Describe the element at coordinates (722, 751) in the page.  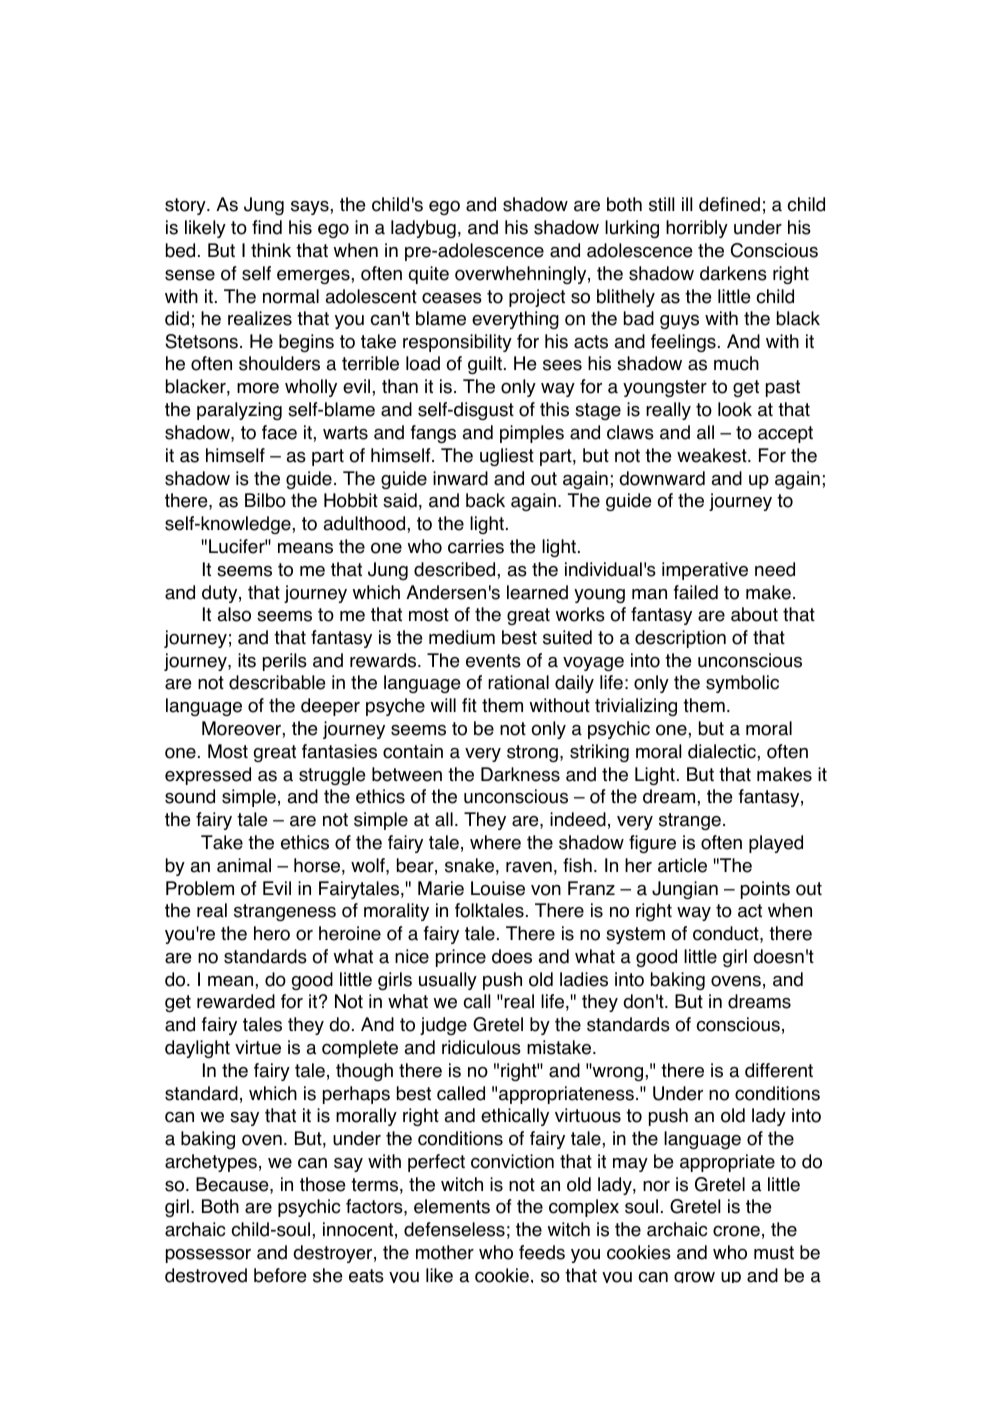
I see `dialectic` at that location.
